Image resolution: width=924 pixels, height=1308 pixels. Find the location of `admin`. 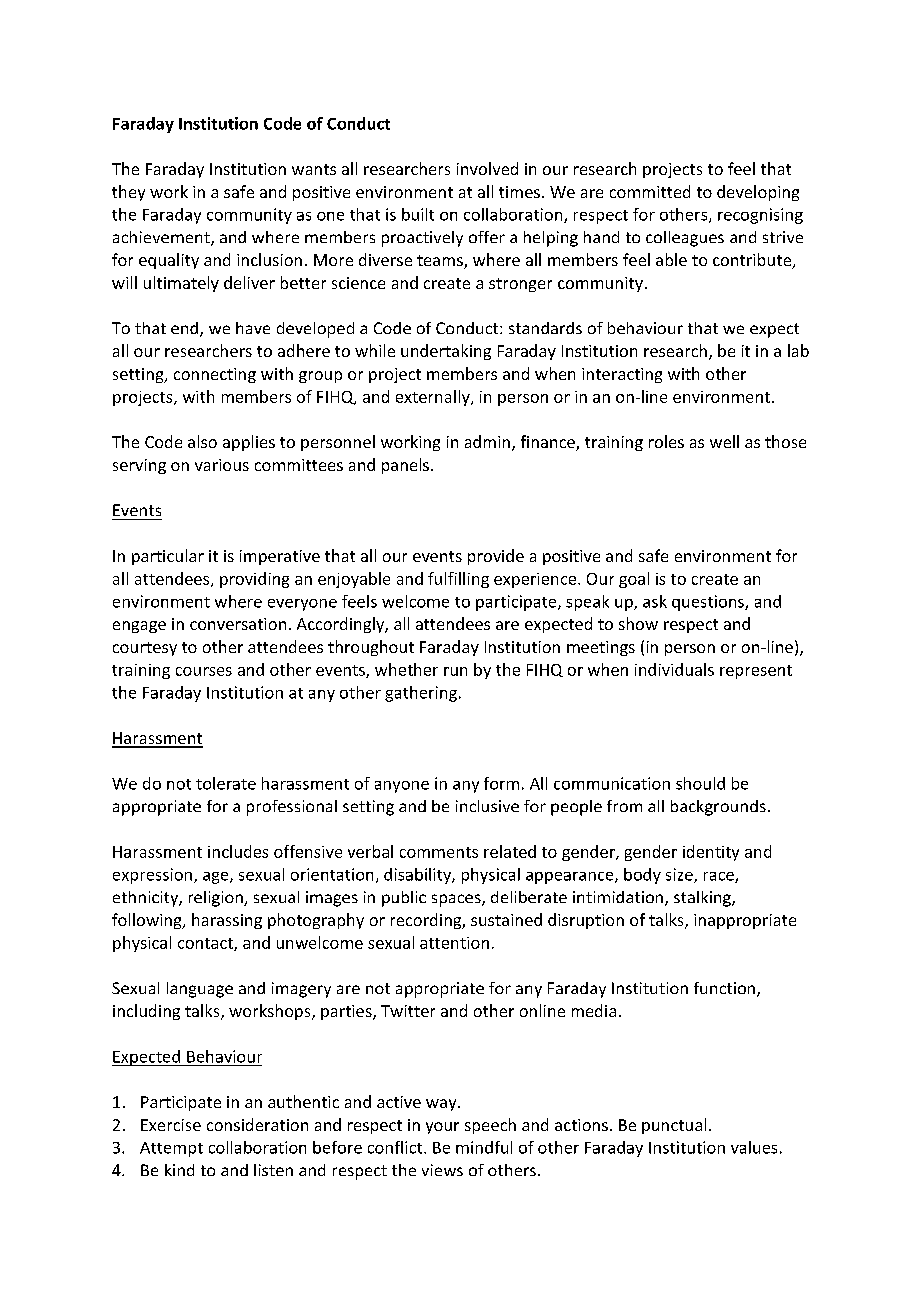

admin is located at coordinates (487, 441).
